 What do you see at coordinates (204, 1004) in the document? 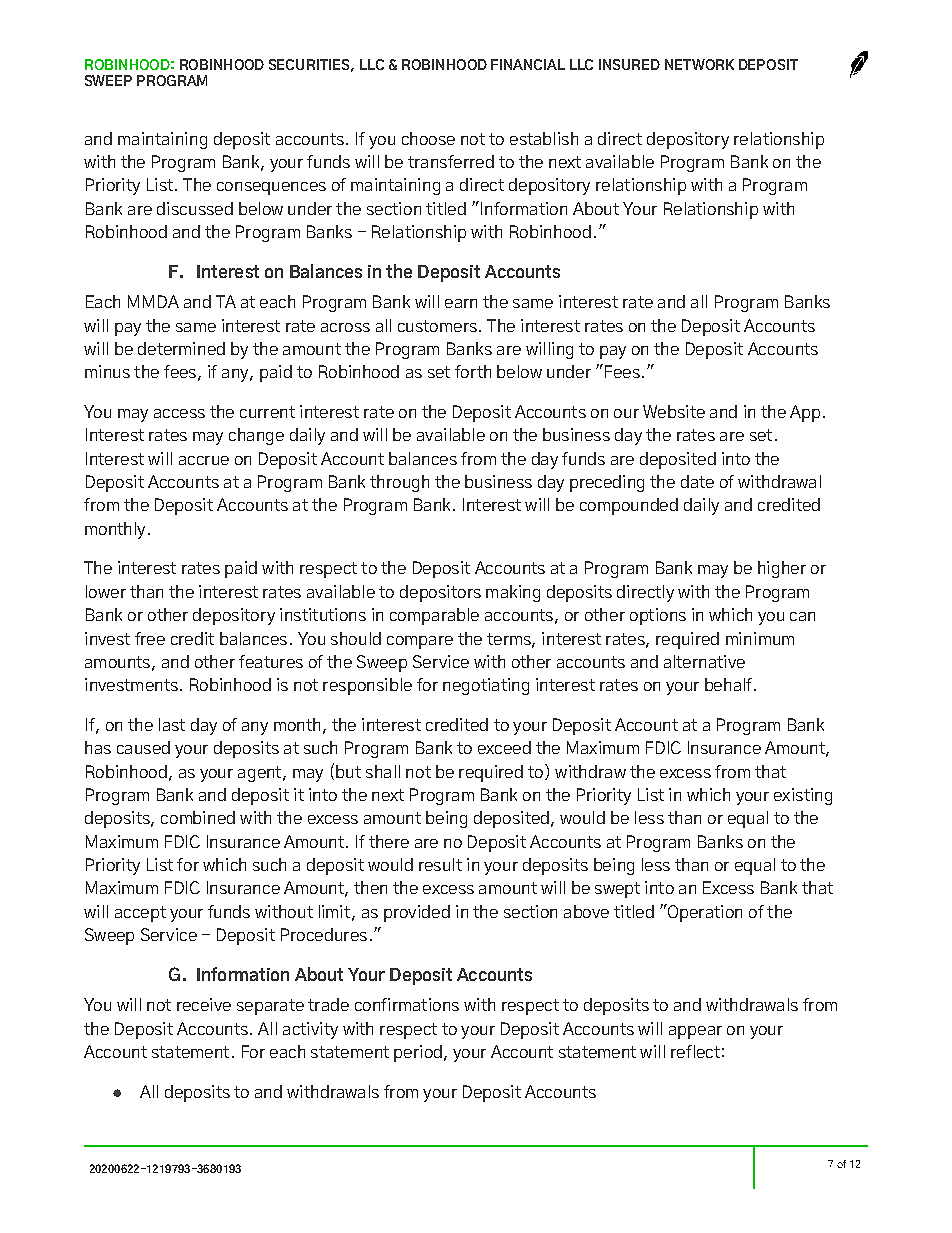
I see `receive` at bounding box center [204, 1004].
